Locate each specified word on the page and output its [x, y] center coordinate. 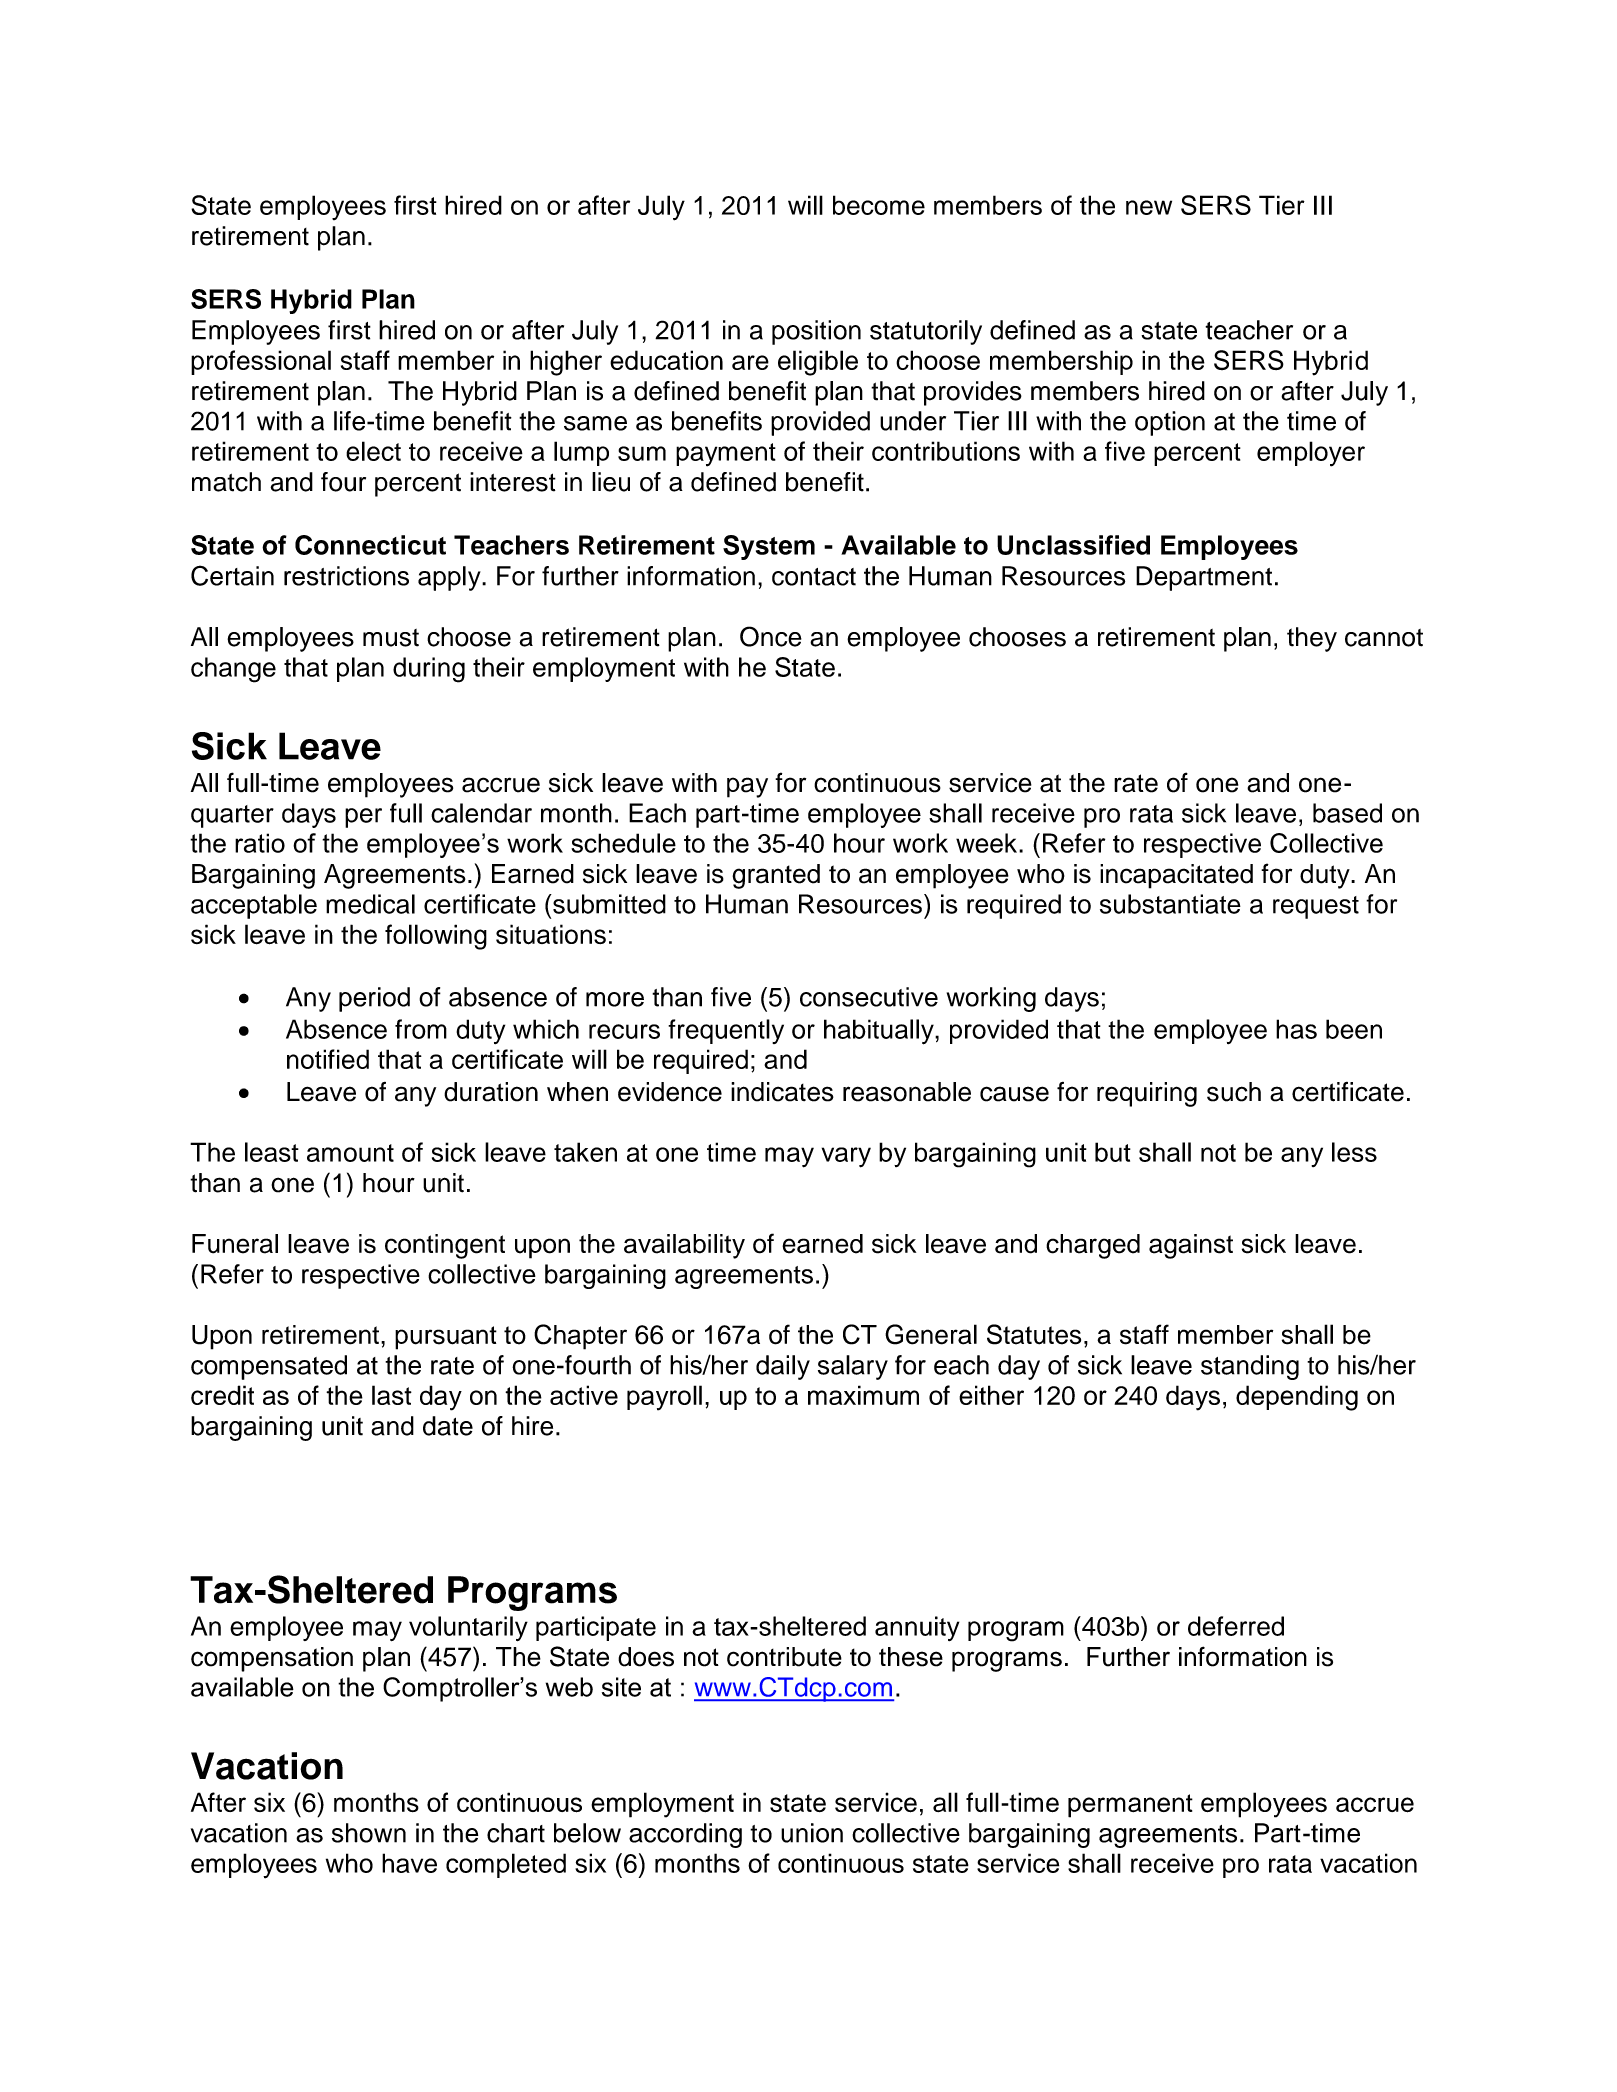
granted [776, 876]
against [1191, 1246]
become [879, 205]
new [1149, 207]
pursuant [446, 1338]
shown [369, 1833]
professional [261, 362]
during [429, 670]
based [1347, 813]
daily [783, 1367]
